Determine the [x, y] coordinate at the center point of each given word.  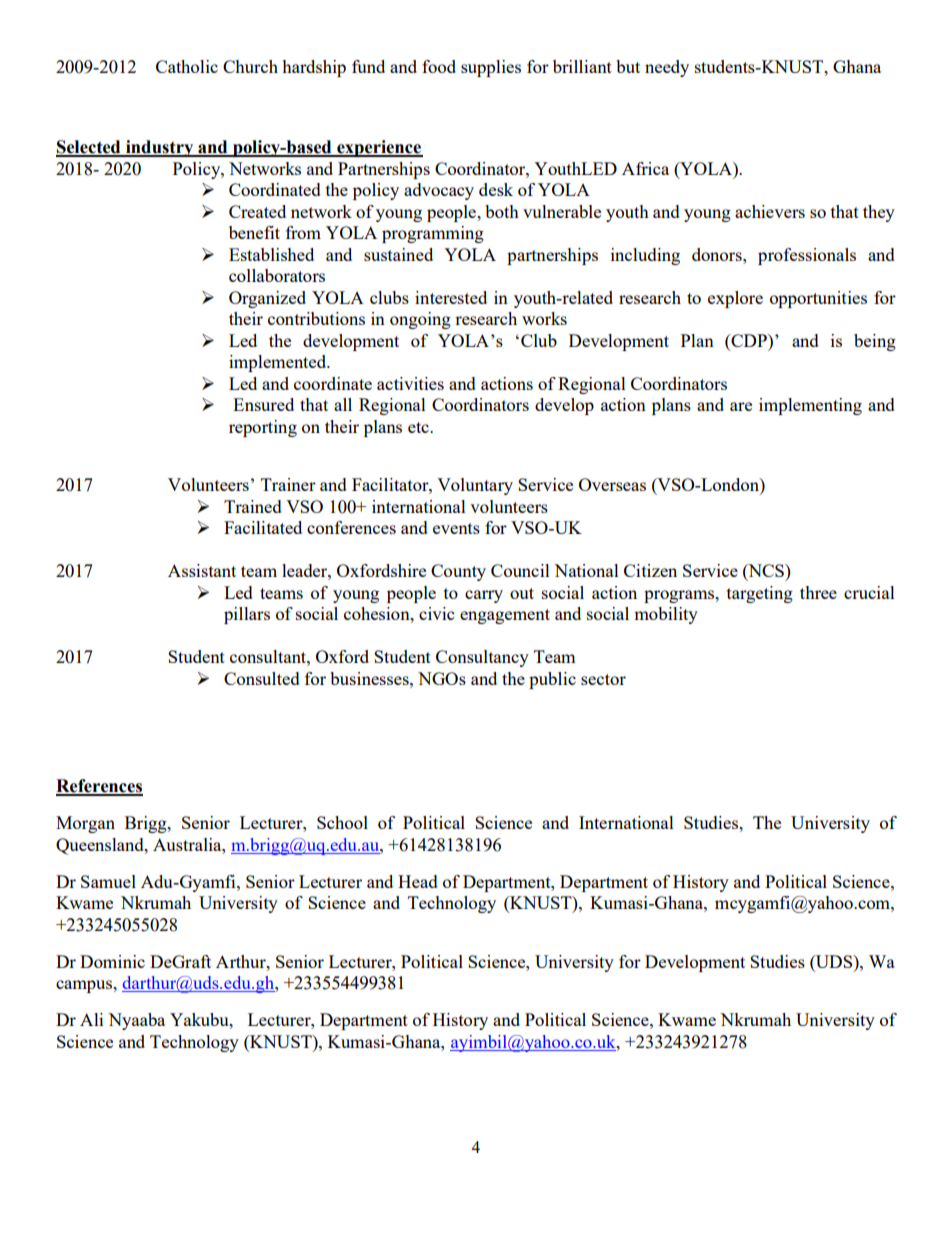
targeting [760, 594]
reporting [263, 428]
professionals [807, 256]
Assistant [202, 570]
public [552, 680]
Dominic [112, 961]
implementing [810, 406]
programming [433, 234]
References [99, 787]
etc [419, 427]
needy [667, 68]
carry [484, 596]
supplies [491, 68]
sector [603, 679]
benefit [254, 232]
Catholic [187, 66]
